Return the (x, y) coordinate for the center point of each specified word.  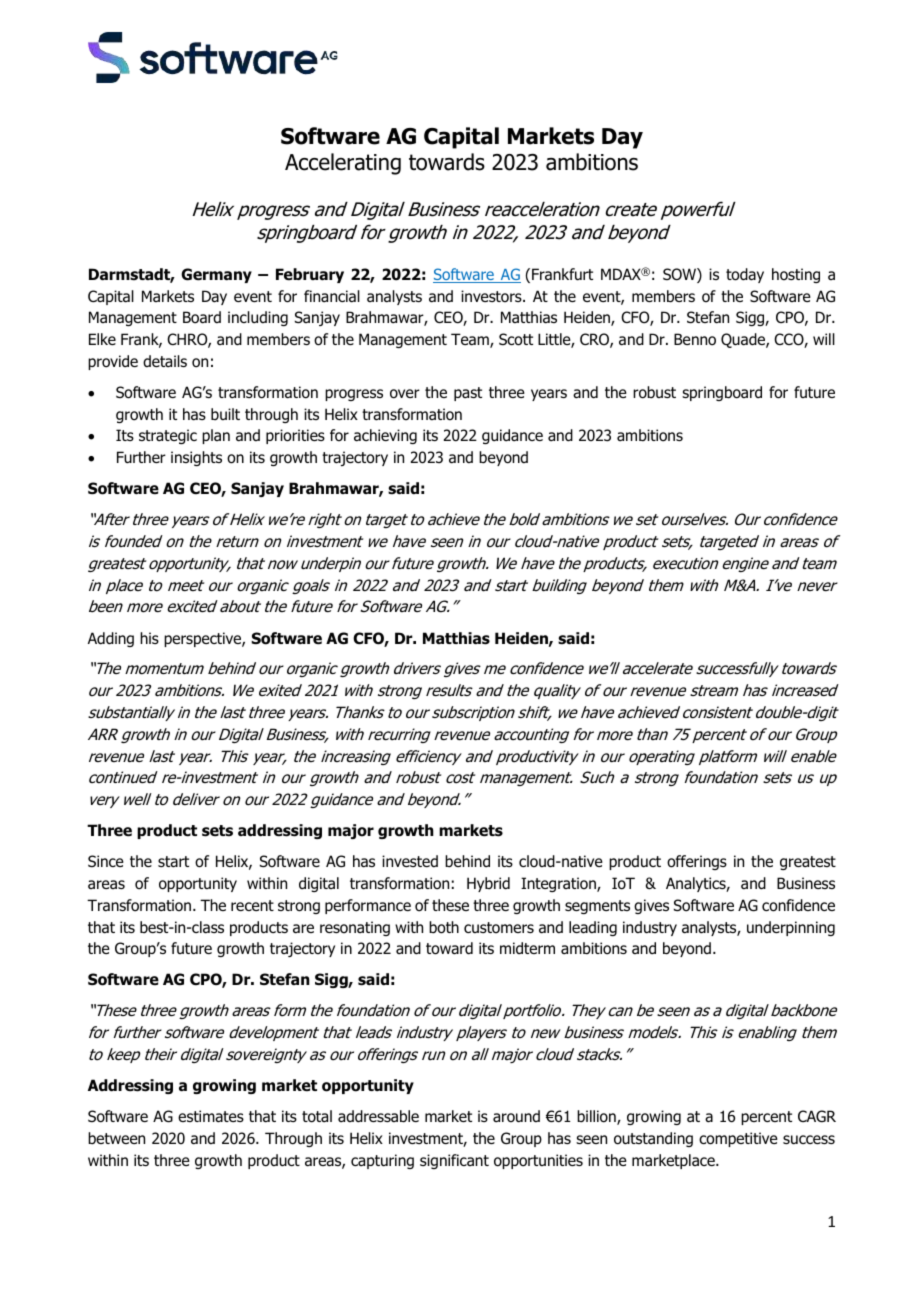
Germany (216, 275)
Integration (559, 884)
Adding (111, 639)
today (745, 275)
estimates (211, 1116)
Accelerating (343, 164)
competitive (738, 1139)
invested (410, 861)
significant (454, 1161)
